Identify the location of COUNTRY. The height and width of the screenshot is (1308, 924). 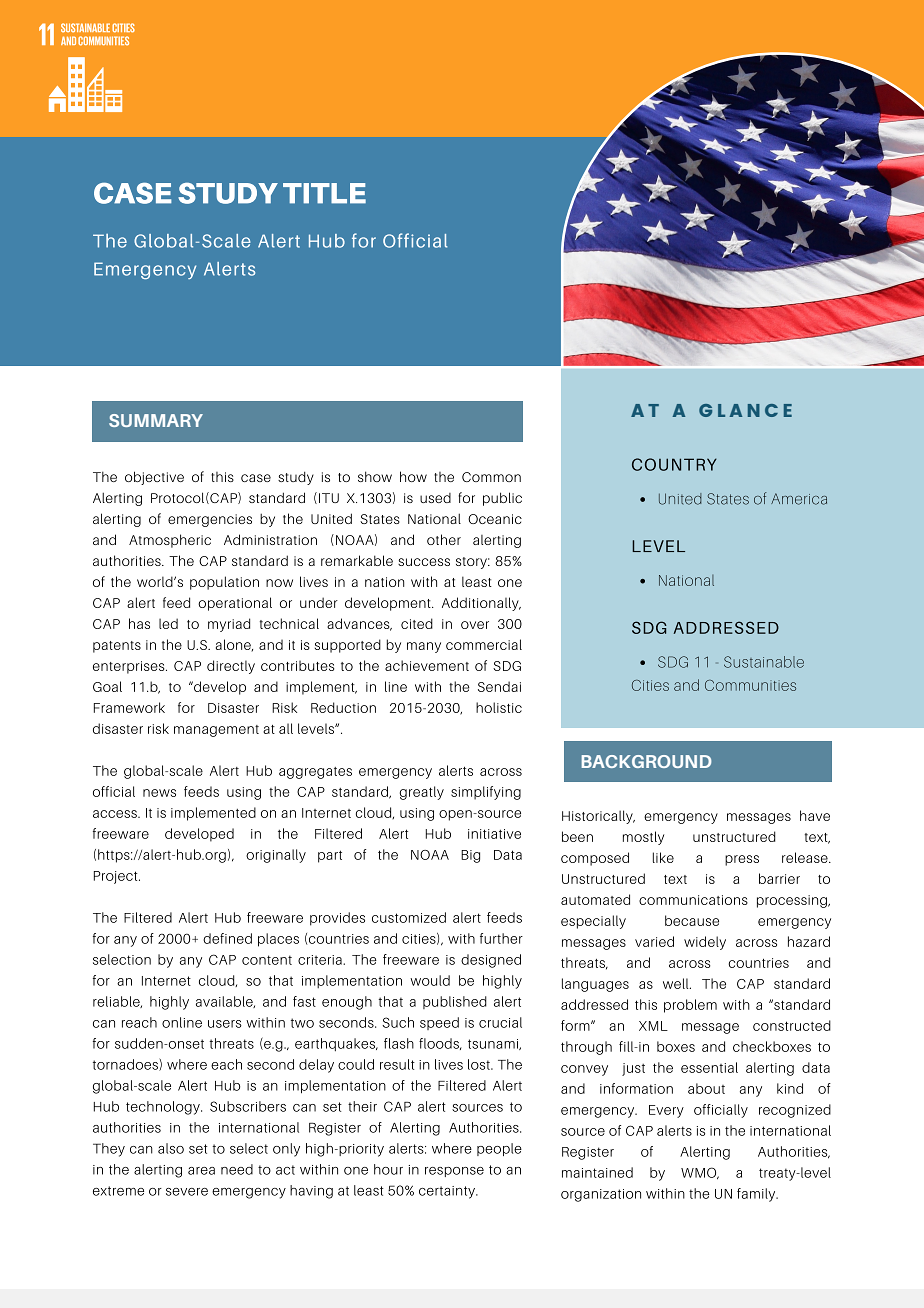
(674, 464).
